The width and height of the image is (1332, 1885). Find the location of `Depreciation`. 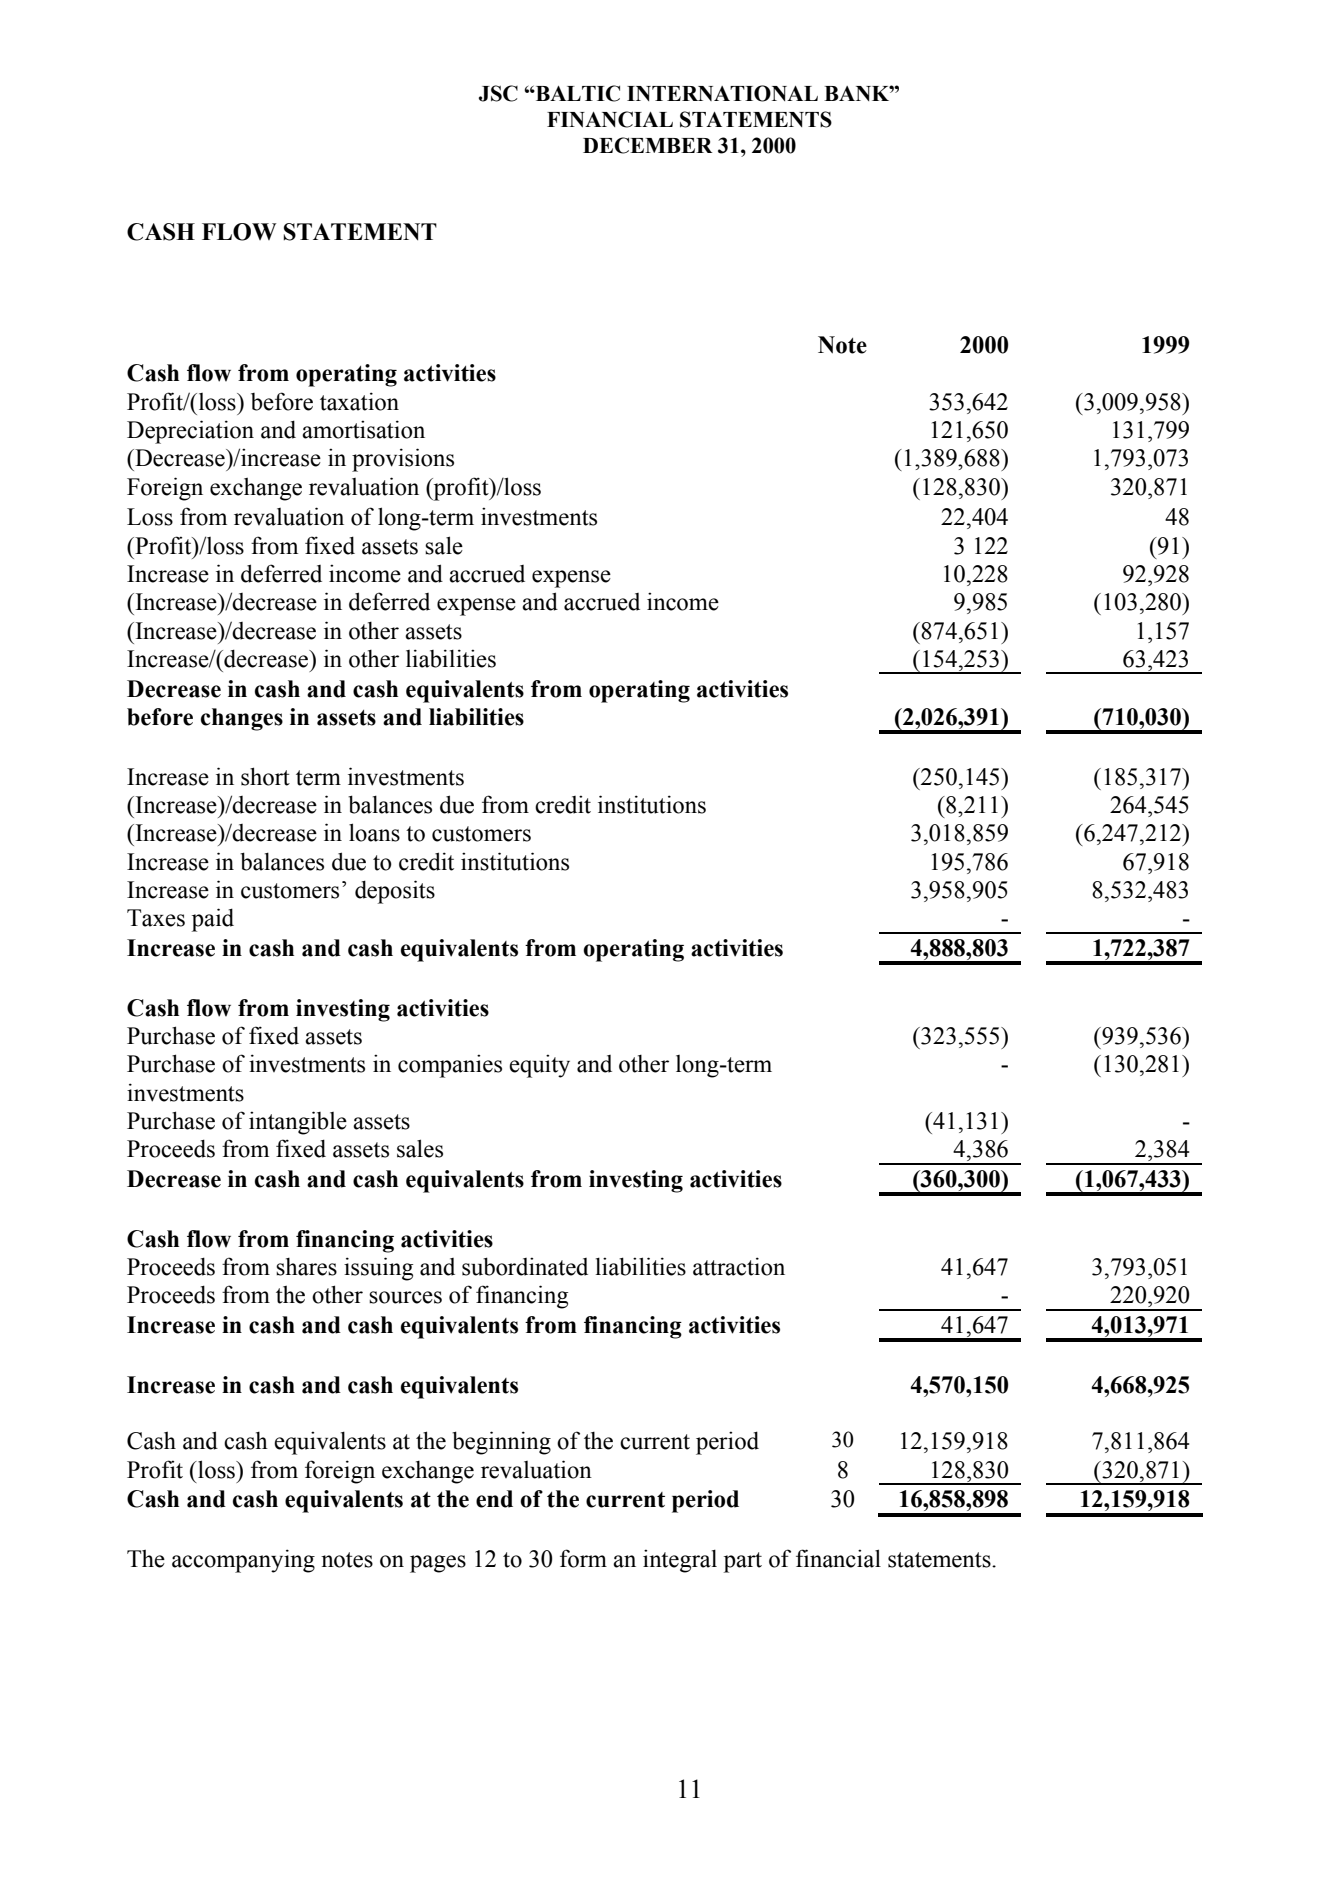

Depreciation is located at coordinates (190, 432).
